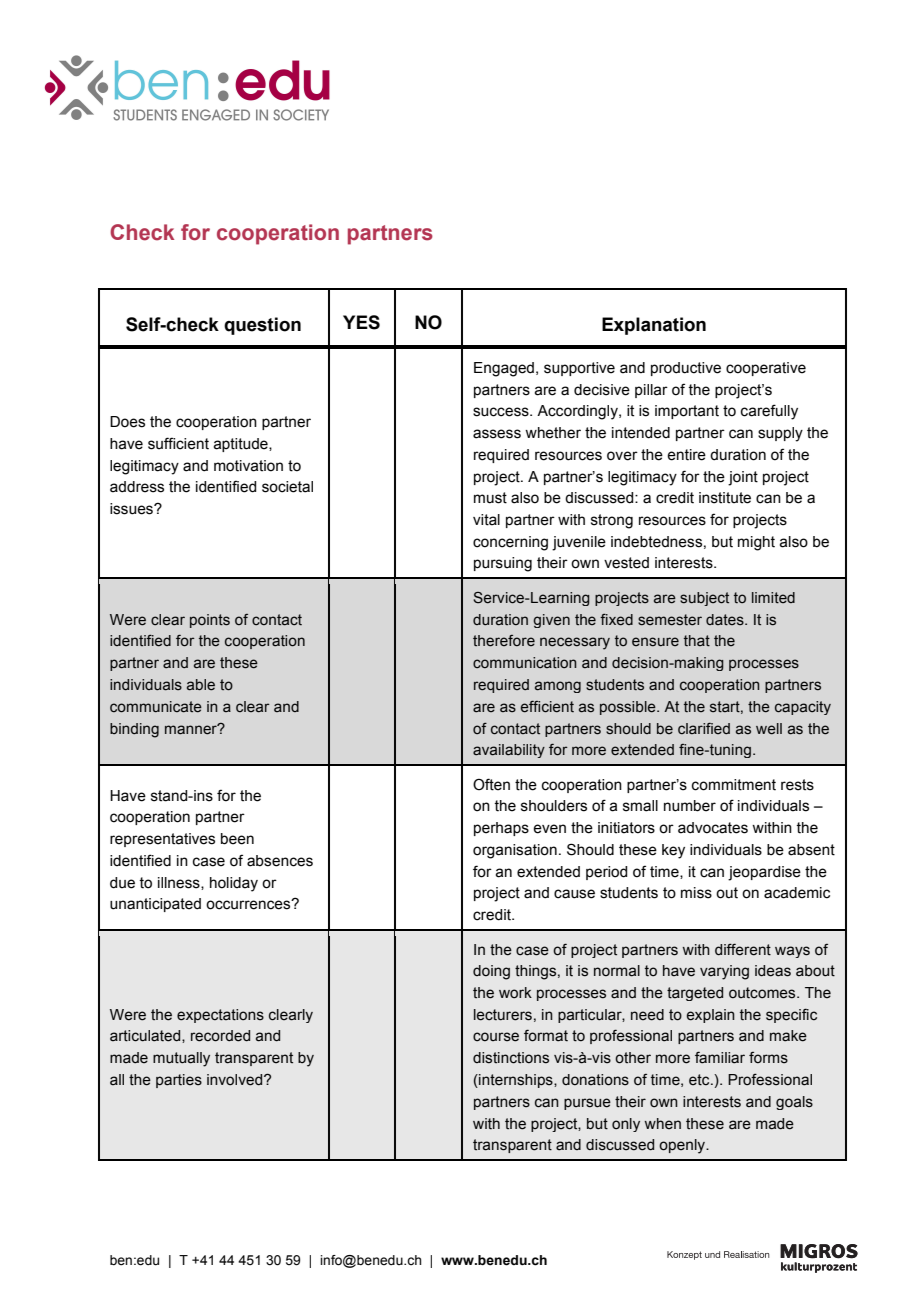 The image size is (924, 1308). I want to click on internships, so click(516, 1081).
